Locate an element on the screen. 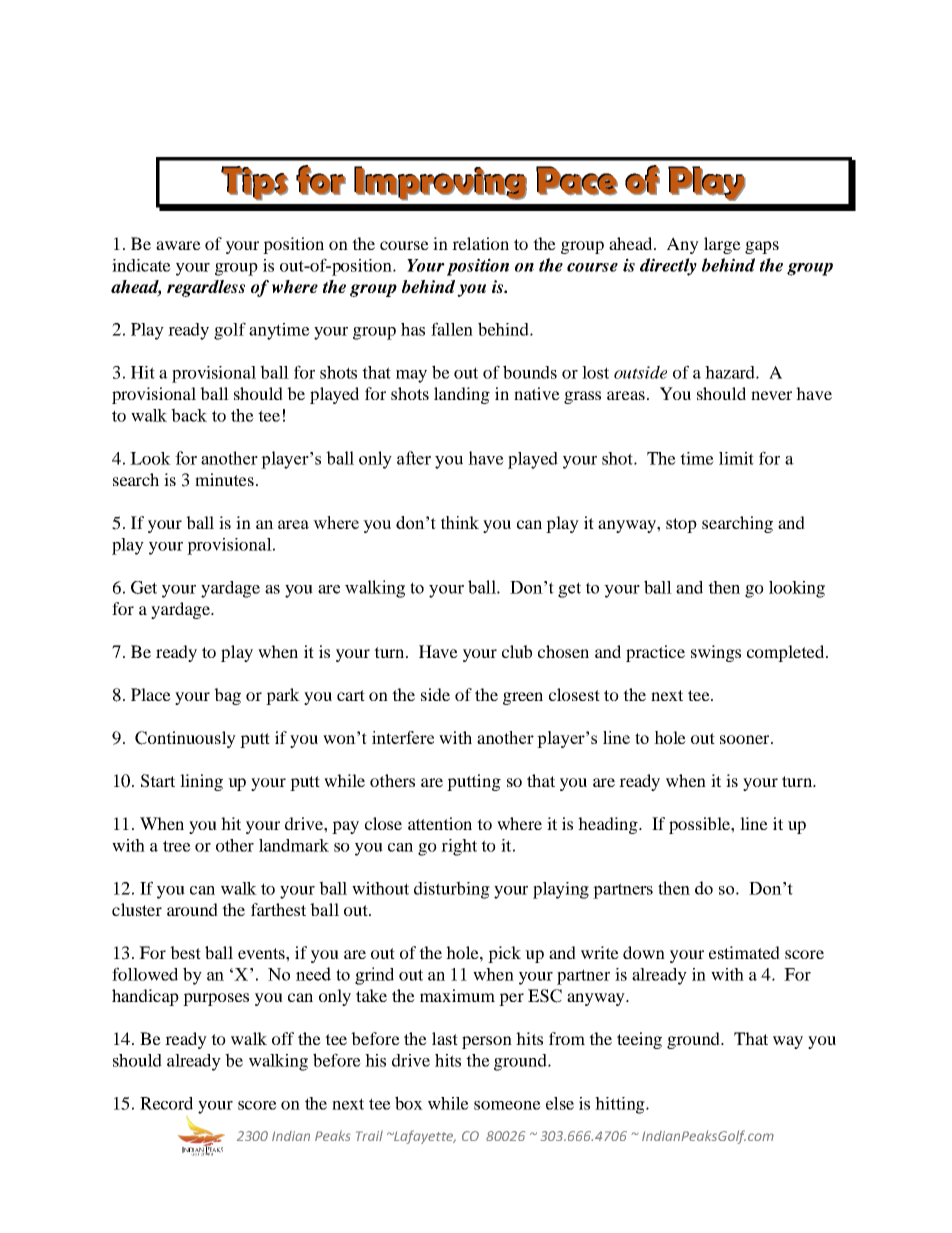 The width and height of the screenshot is (952, 1233). large is located at coordinates (722, 245).
